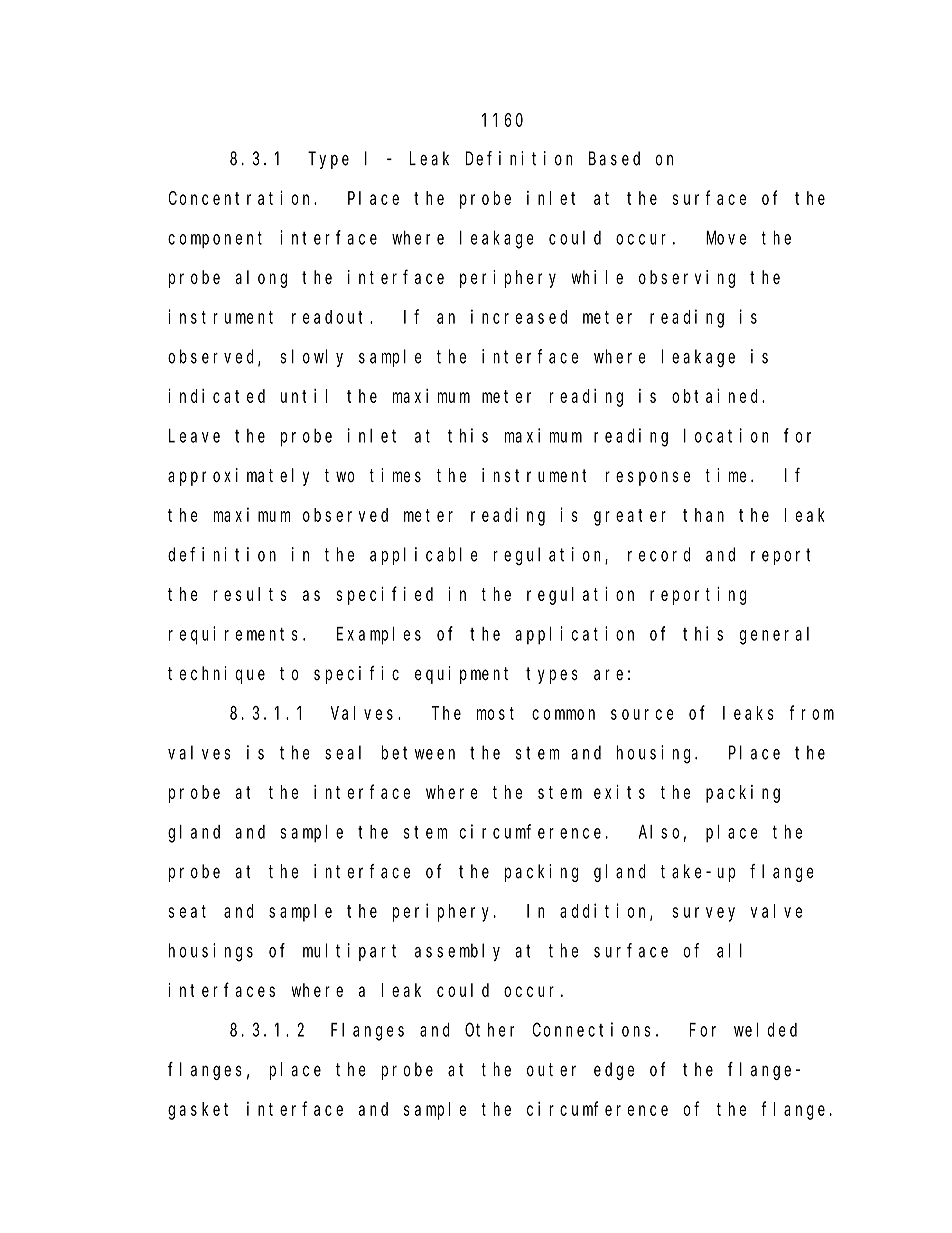  Describe the element at coordinates (647, 478) in the screenshot. I see `response` at that location.
